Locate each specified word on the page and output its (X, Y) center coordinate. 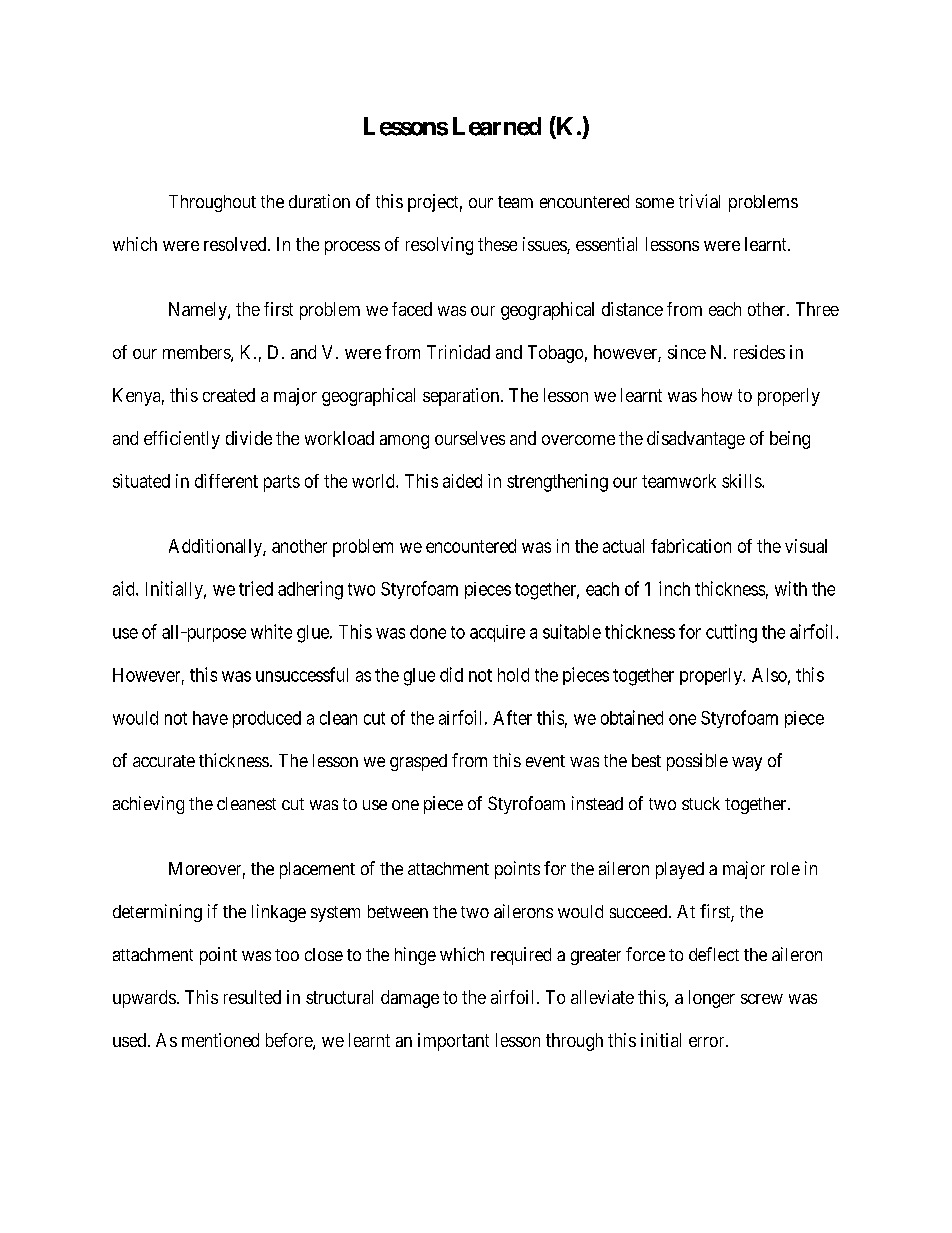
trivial (699, 201)
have (210, 718)
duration (319, 201)
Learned (497, 126)
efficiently (182, 440)
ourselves (470, 438)
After (512, 717)
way (747, 764)
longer (712, 999)
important (453, 1042)
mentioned (220, 1040)
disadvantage (696, 440)
